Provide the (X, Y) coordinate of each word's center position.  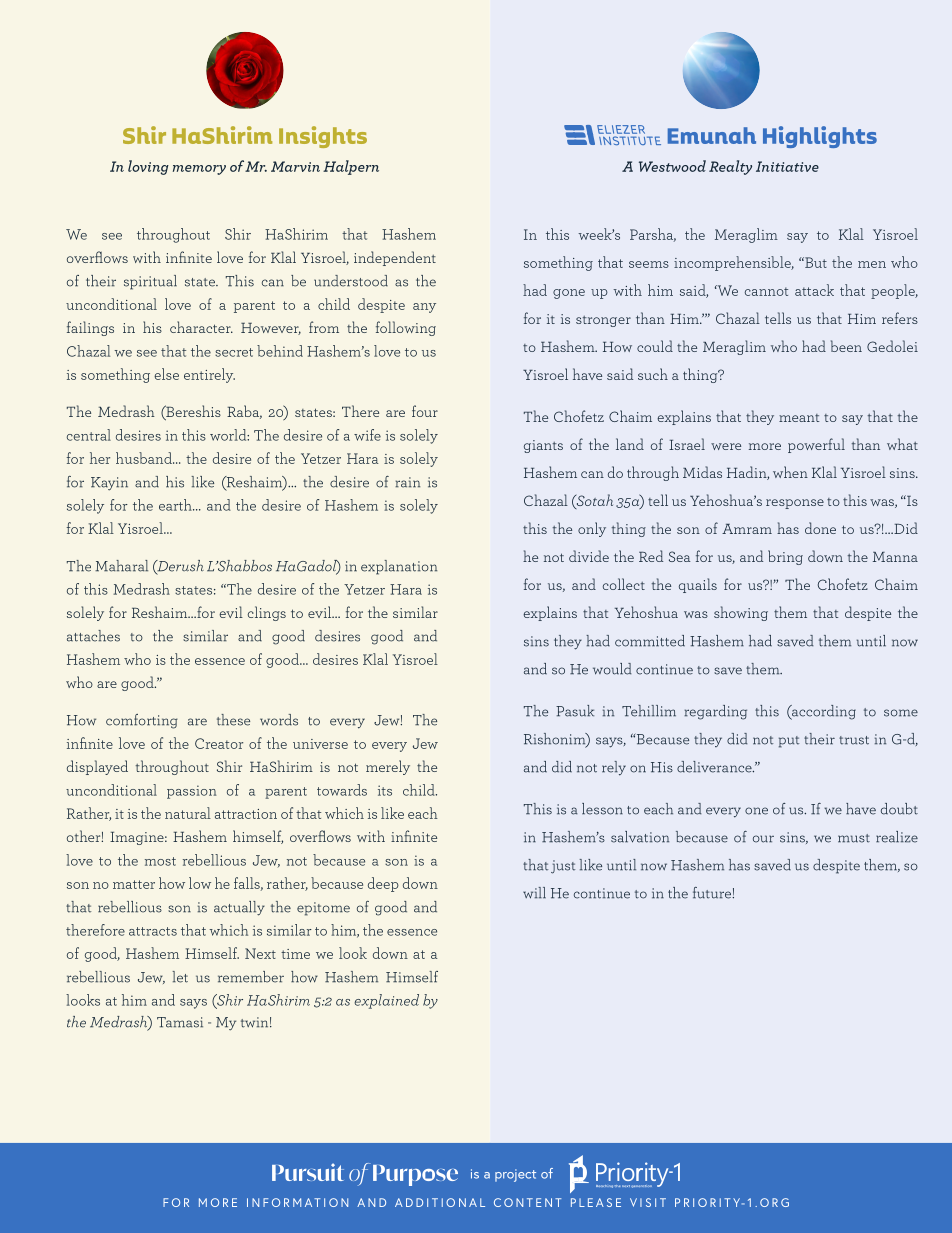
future (713, 893)
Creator (219, 743)
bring (785, 557)
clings (267, 613)
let (180, 977)
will (534, 893)
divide (589, 556)
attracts (153, 931)
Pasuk (575, 711)
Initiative (787, 166)
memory (199, 170)
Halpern (351, 167)
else (166, 374)
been (846, 346)
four (425, 411)
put (789, 742)
